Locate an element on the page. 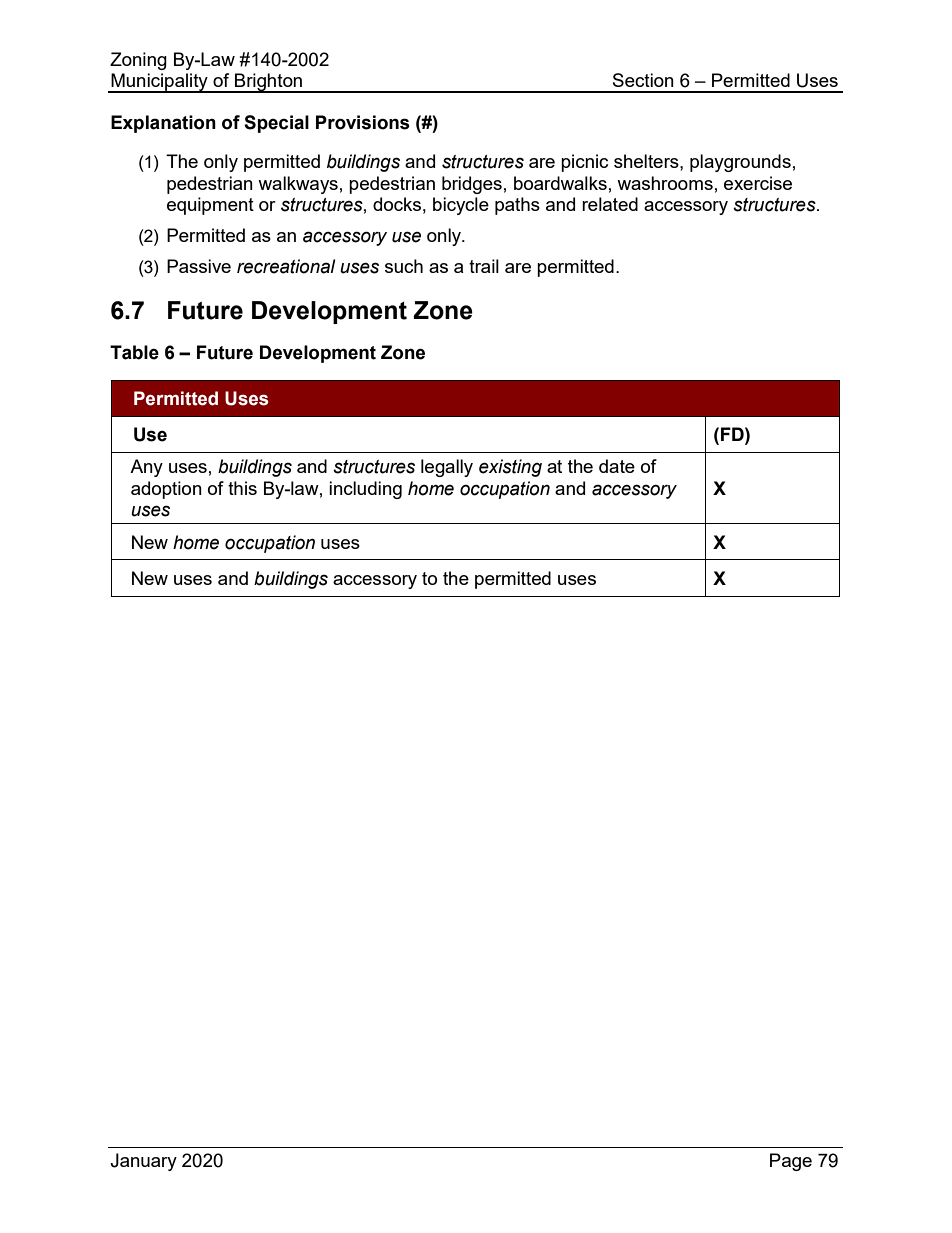 The image size is (952, 1233). such is located at coordinates (404, 266).
